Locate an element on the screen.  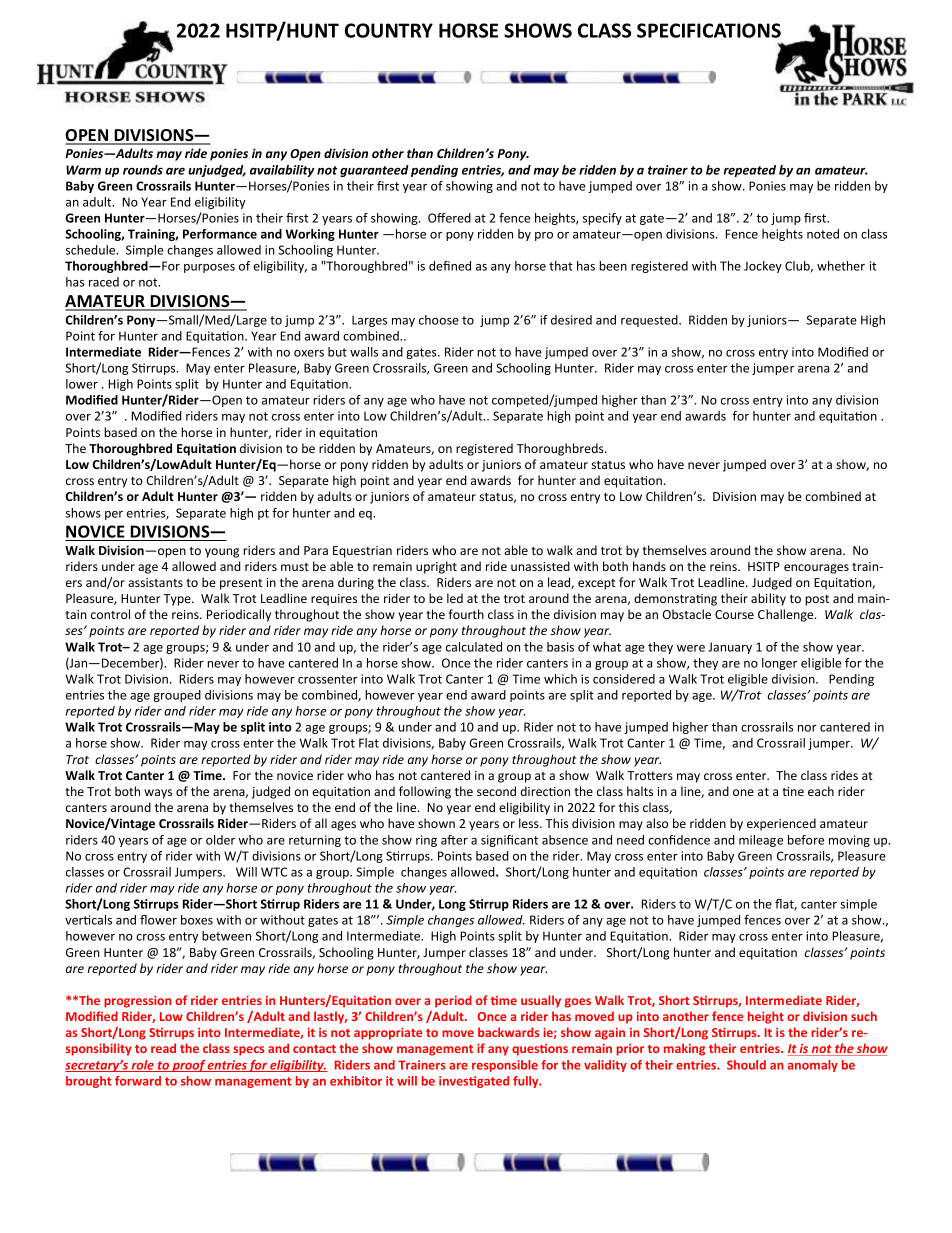
assistants is located at coordinates (155, 582).
